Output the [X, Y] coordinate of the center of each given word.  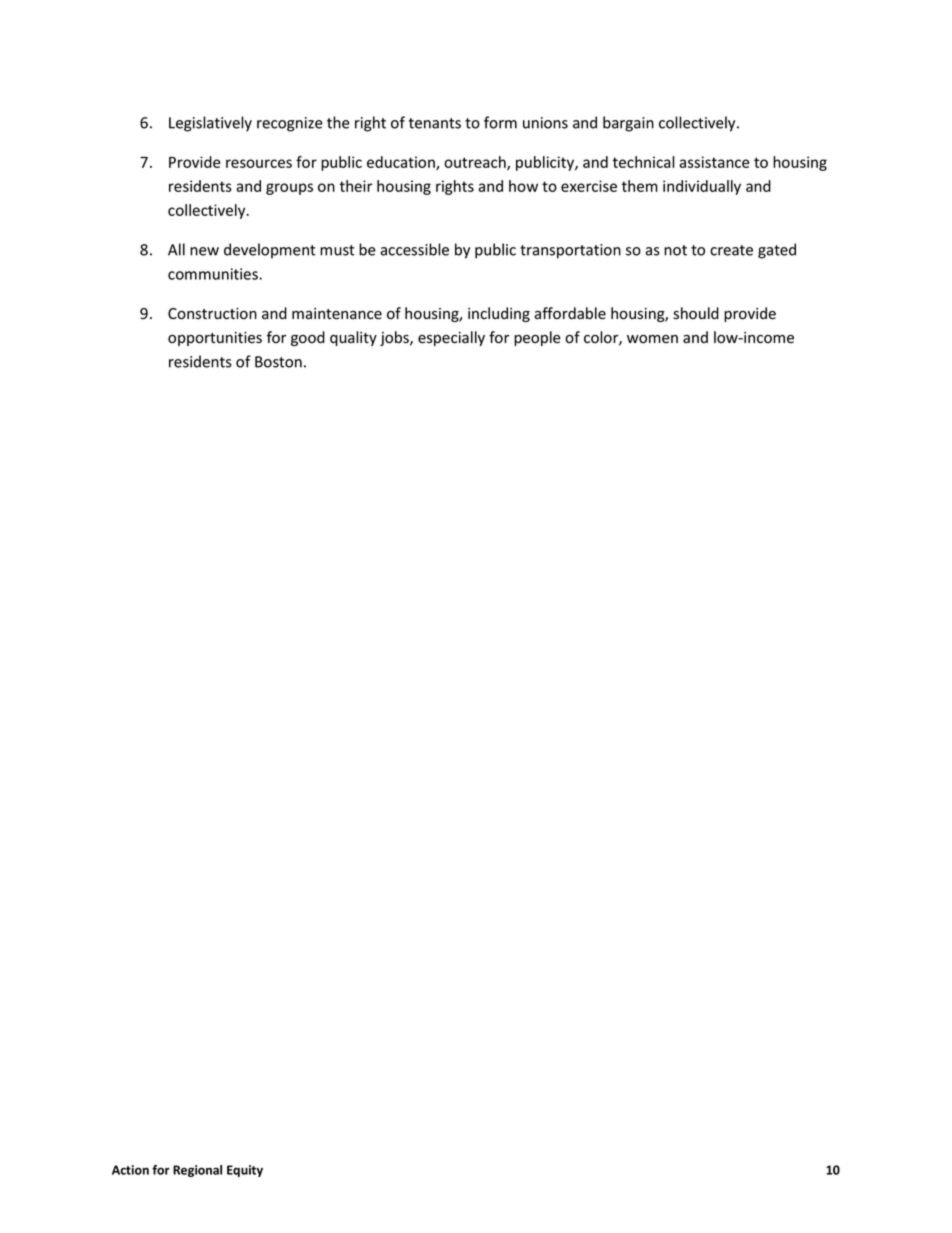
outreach [476, 163]
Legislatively [210, 124]
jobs [395, 338]
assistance [714, 162]
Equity [245, 1171]
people [537, 338]
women [652, 339]
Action [130, 1170]
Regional [197, 1171]
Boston [278, 362]
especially [451, 338]
